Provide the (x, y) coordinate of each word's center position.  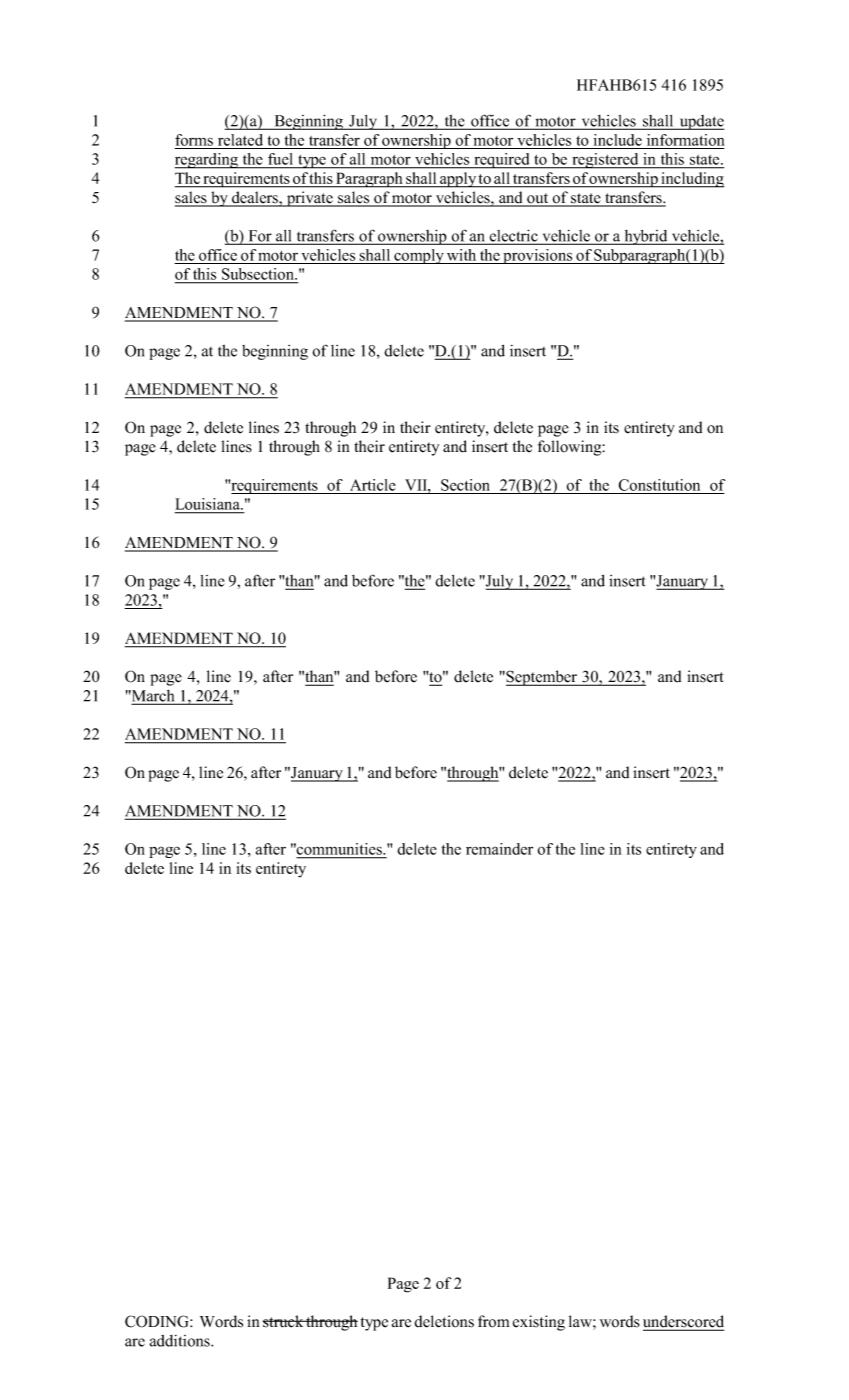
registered (605, 161)
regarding (207, 161)
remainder (499, 849)
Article (373, 485)
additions (180, 1341)
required (502, 161)
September (541, 678)
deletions (444, 1321)
